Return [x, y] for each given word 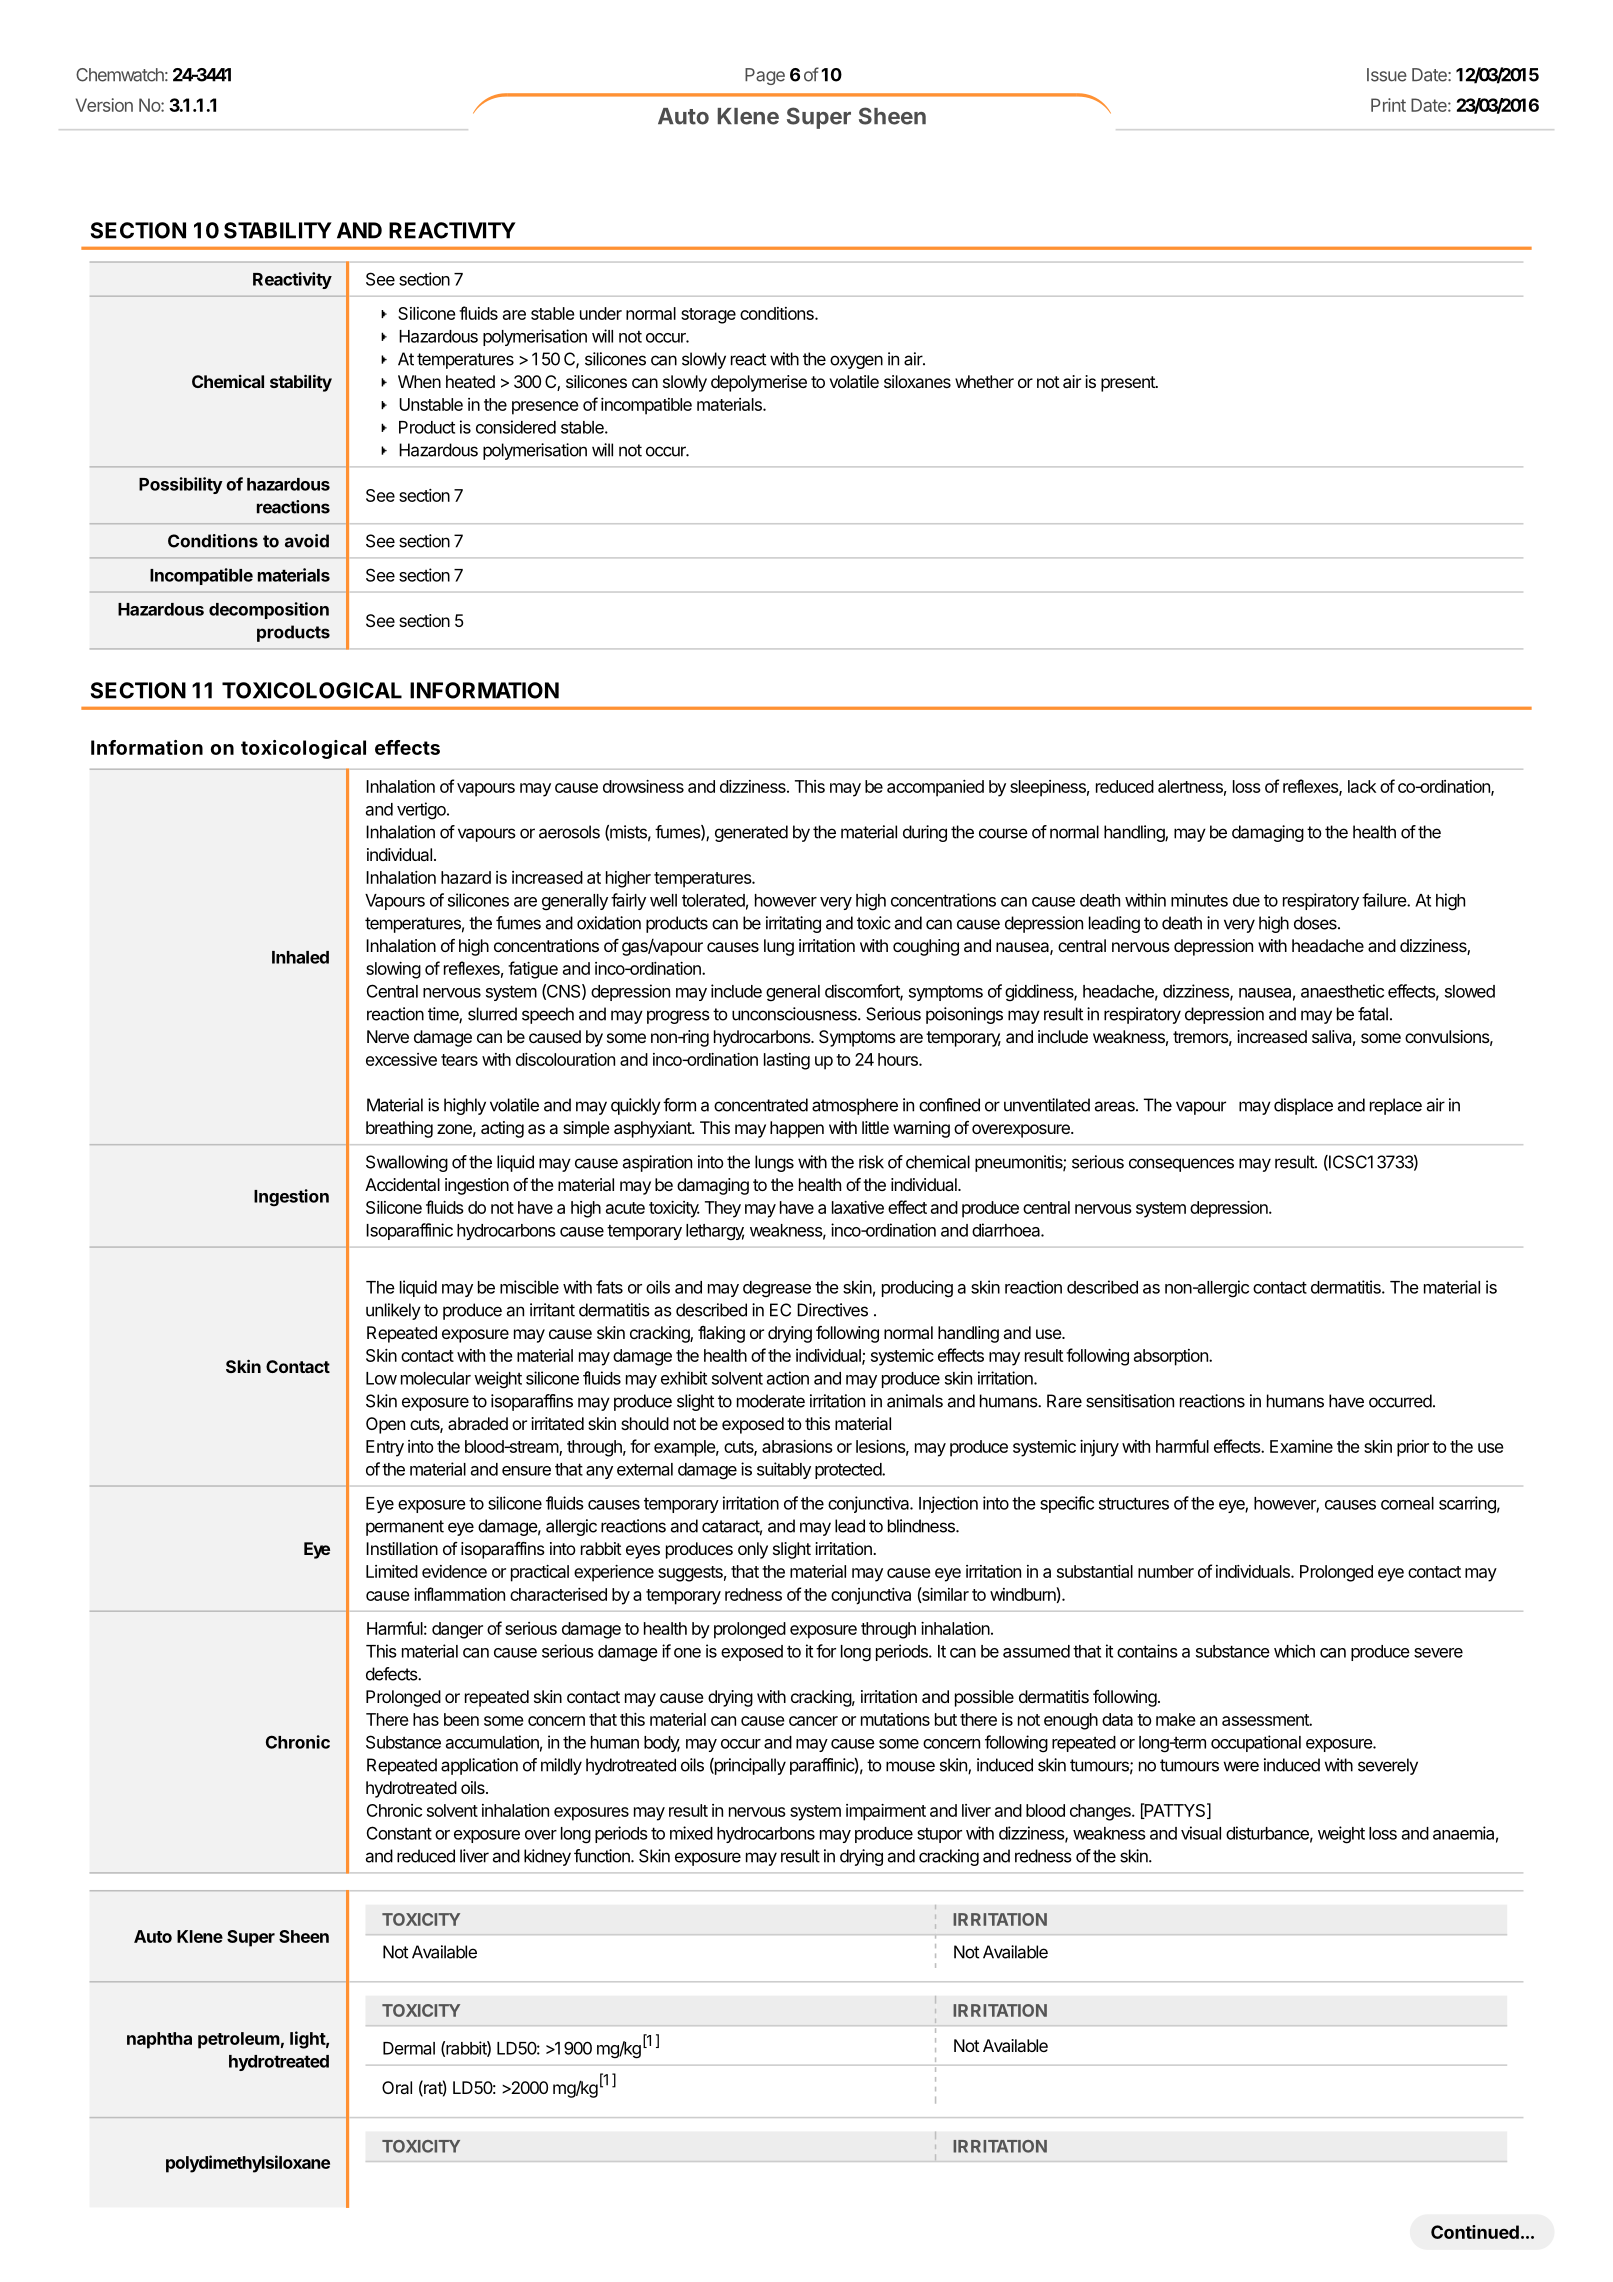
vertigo [422, 811]
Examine [1301, 1446]
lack [1362, 786]
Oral [397, 2087]
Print [1388, 105]
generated [751, 833]
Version [104, 105]
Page [765, 76]
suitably [784, 1470]
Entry [385, 1448]
